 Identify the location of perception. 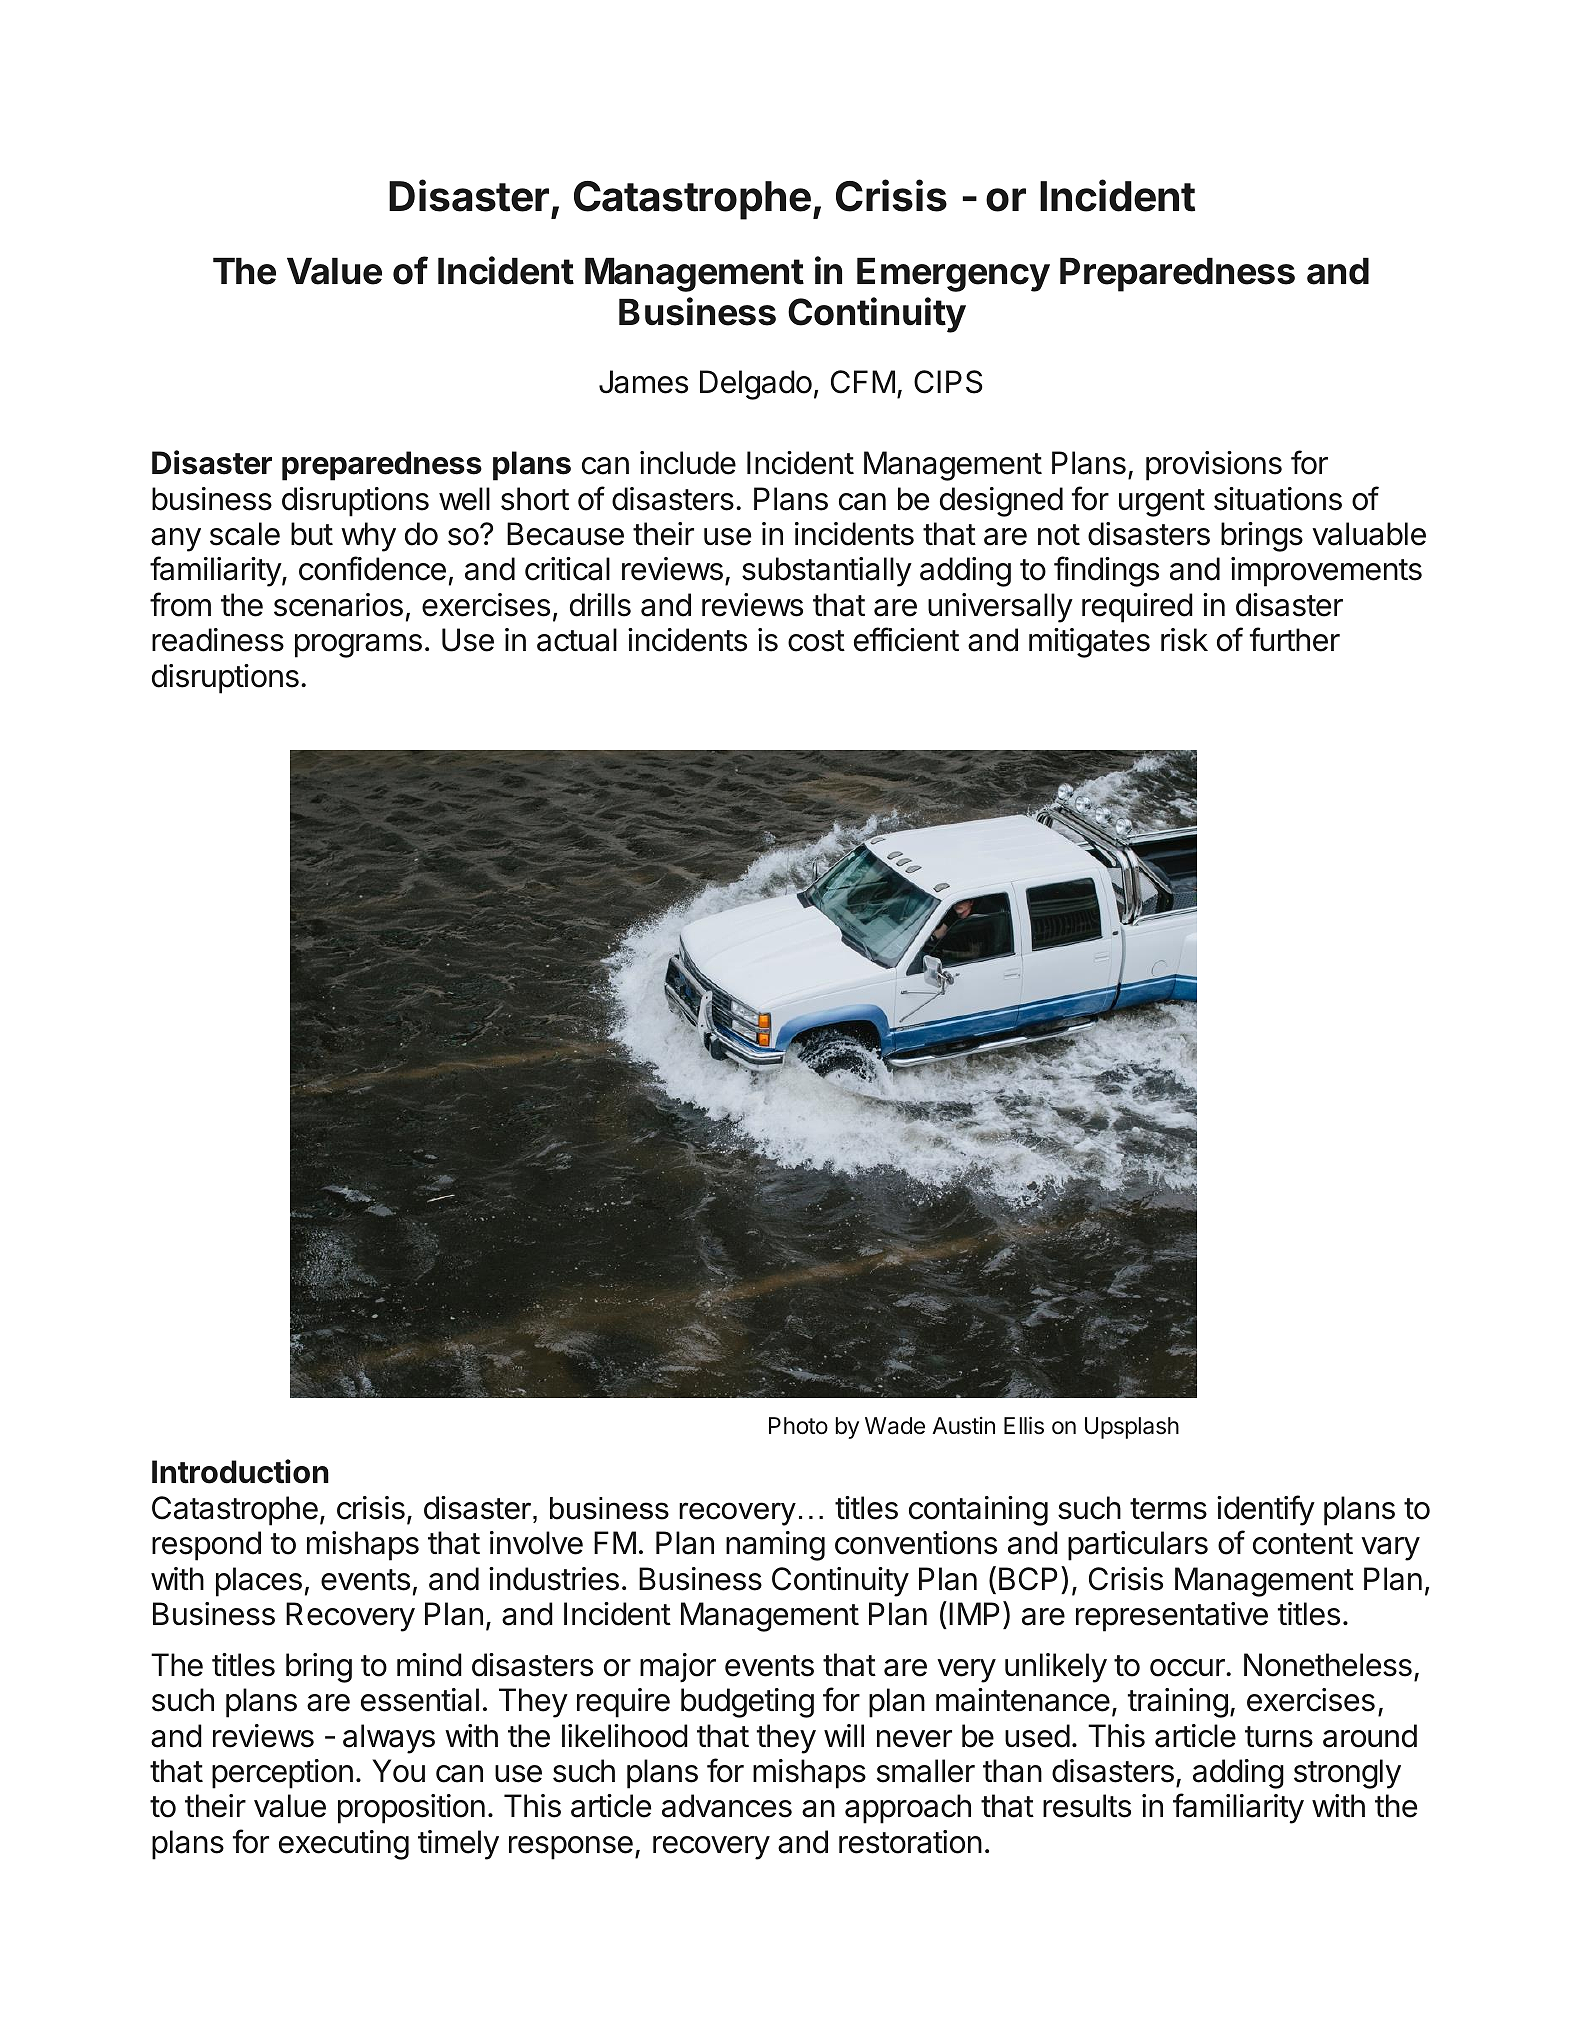
(282, 1774).
